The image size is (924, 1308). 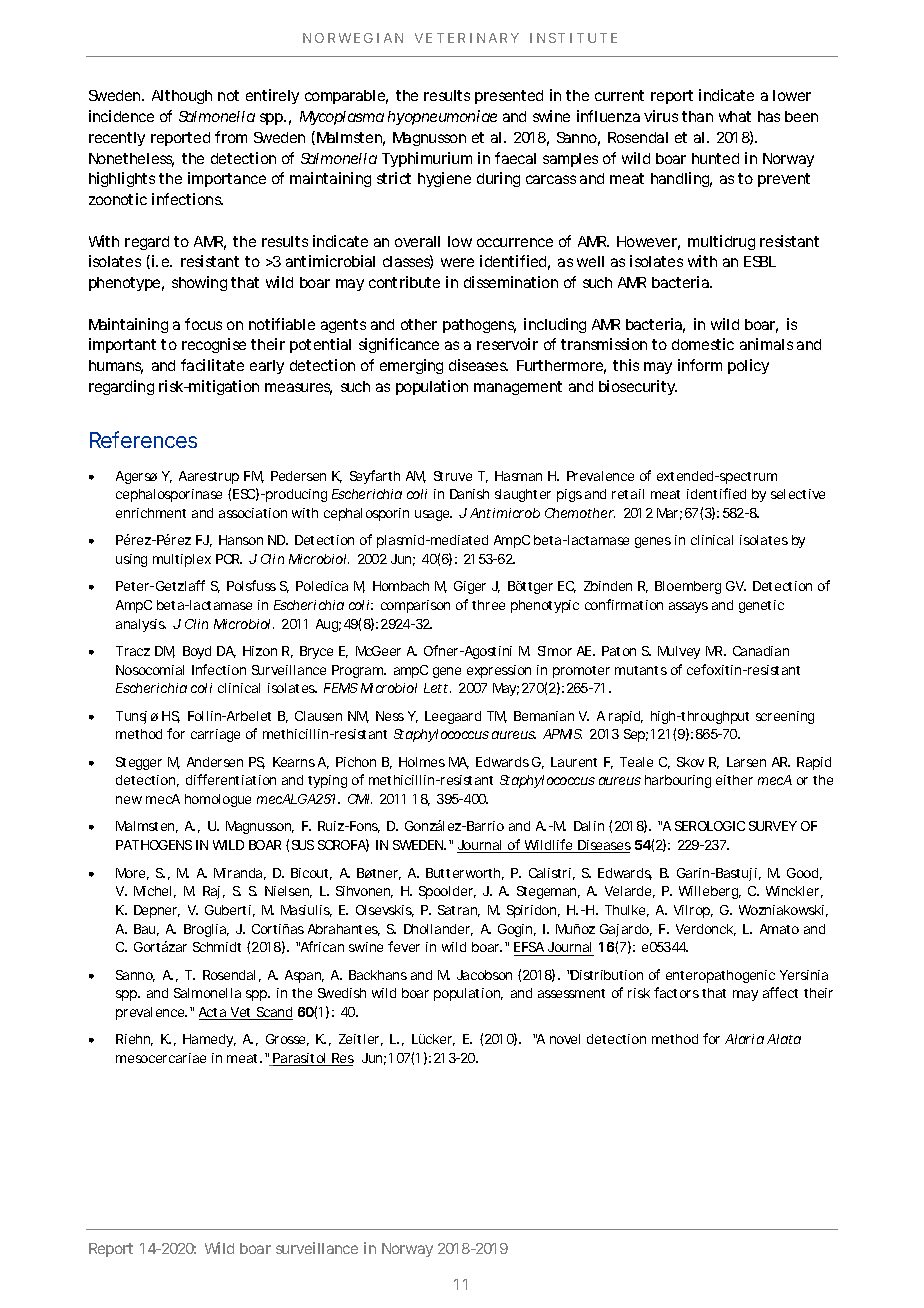 I want to click on Although, so click(x=182, y=97).
